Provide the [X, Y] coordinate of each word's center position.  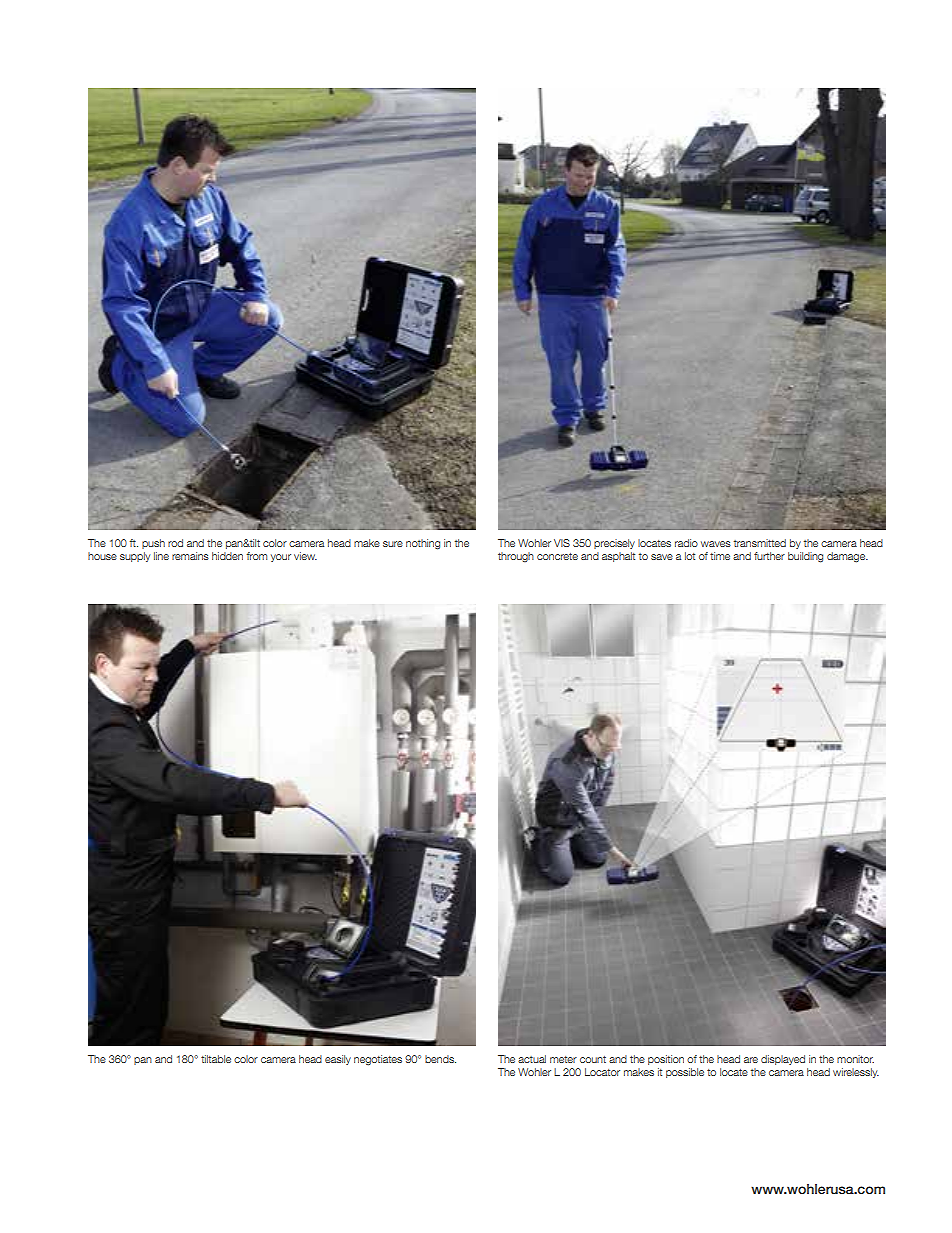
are [751, 1060]
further [769, 556]
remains [190, 556]
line [161, 556]
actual [532, 1059]
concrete [557, 556]
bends [440, 1059]
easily [338, 1060]
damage [847, 557]
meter [563, 1059]
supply [135, 557]
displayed [783, 1060]
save [662, 557]
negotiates [378, 1060]
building [805, 557]
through [516, 557]
